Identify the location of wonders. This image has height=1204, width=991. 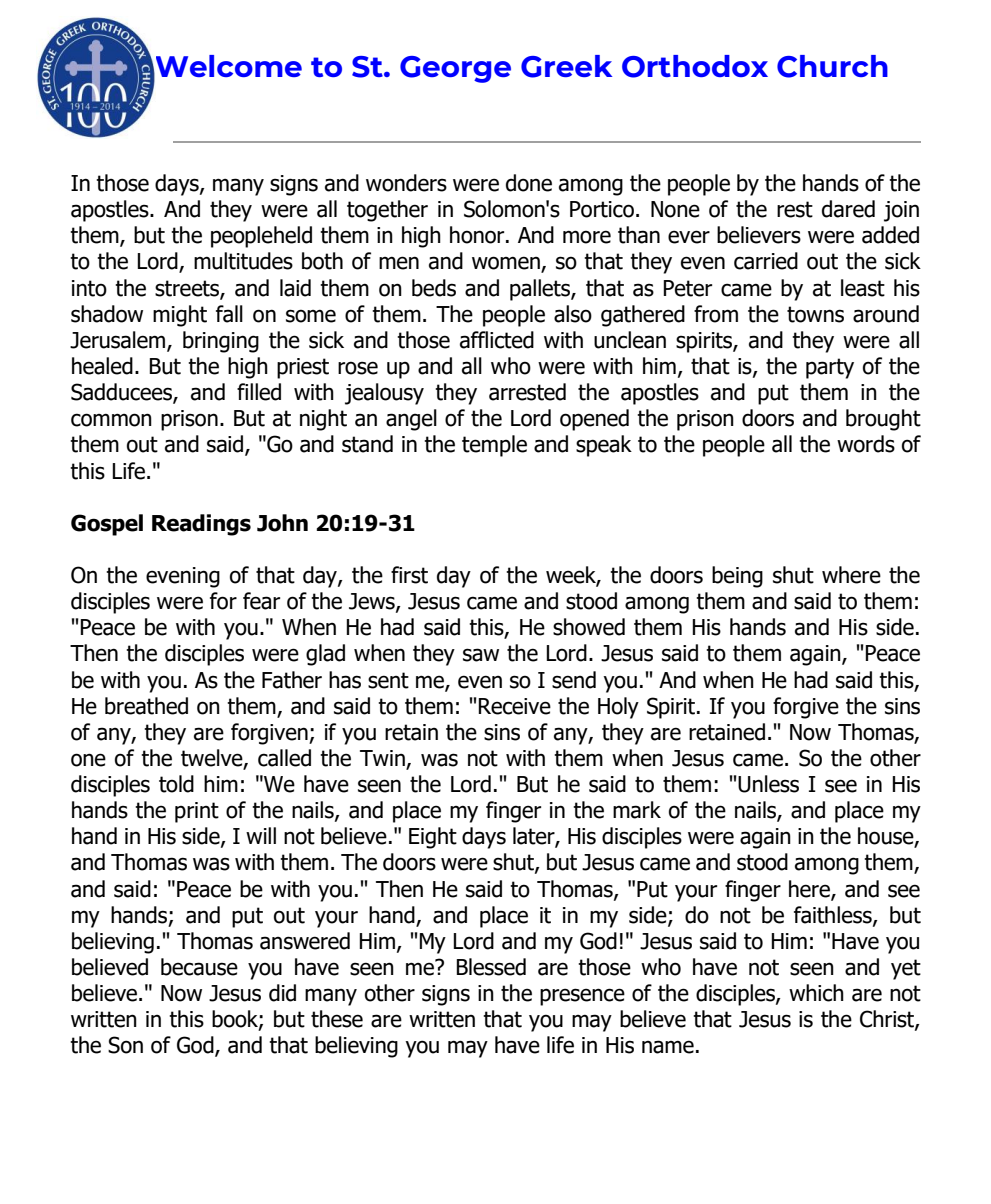
(406, 183).
